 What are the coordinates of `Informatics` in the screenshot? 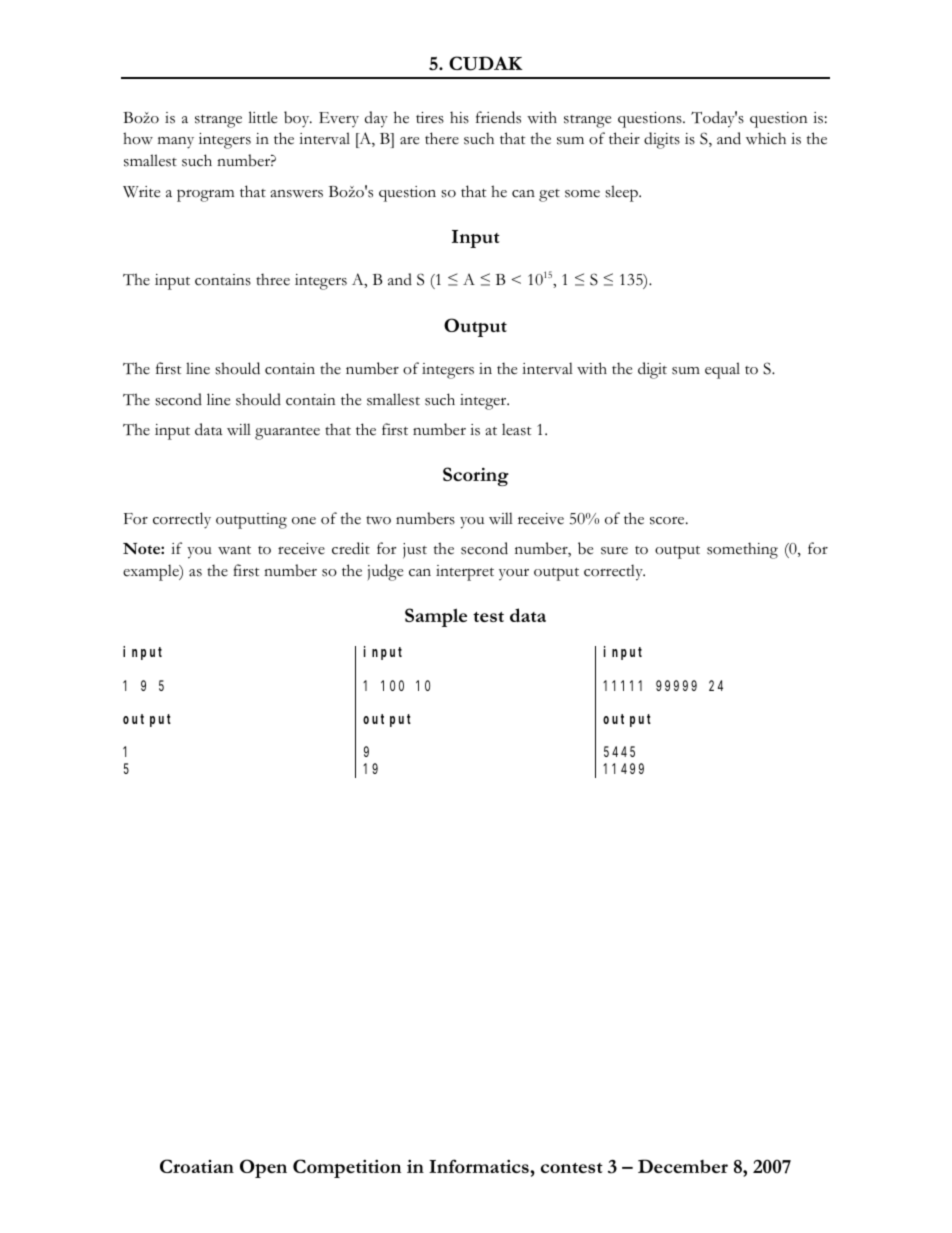 It's located at (480, 1166).
